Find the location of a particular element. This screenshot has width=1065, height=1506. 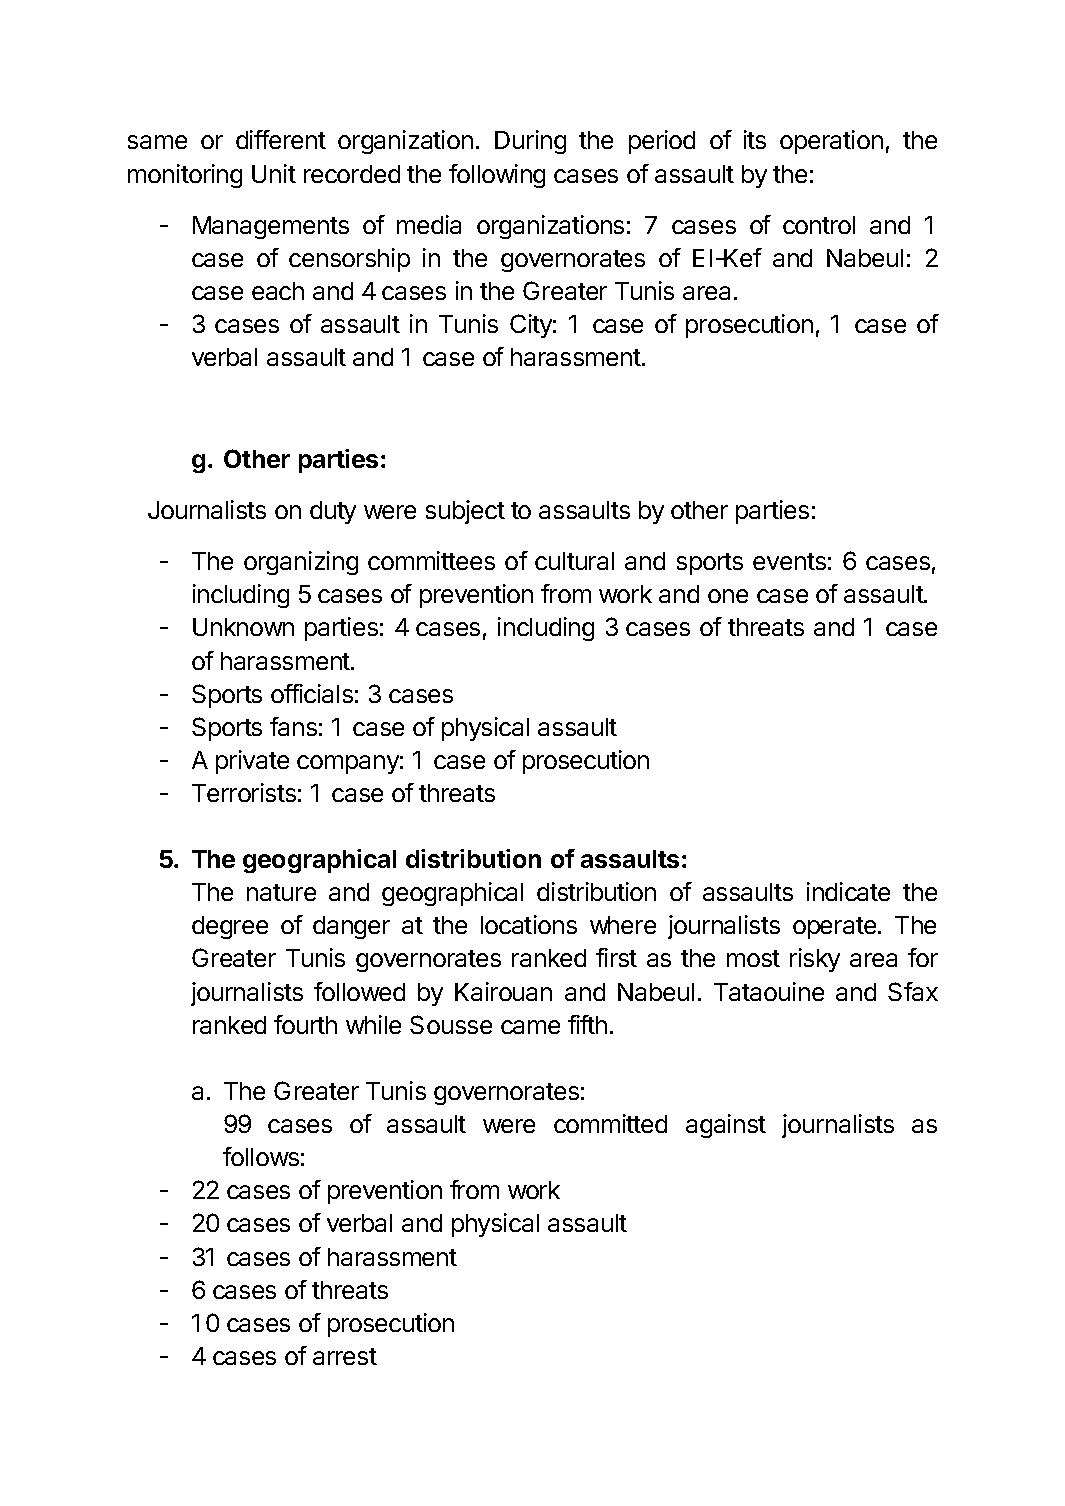

private is located at coordinates (252, 762).
